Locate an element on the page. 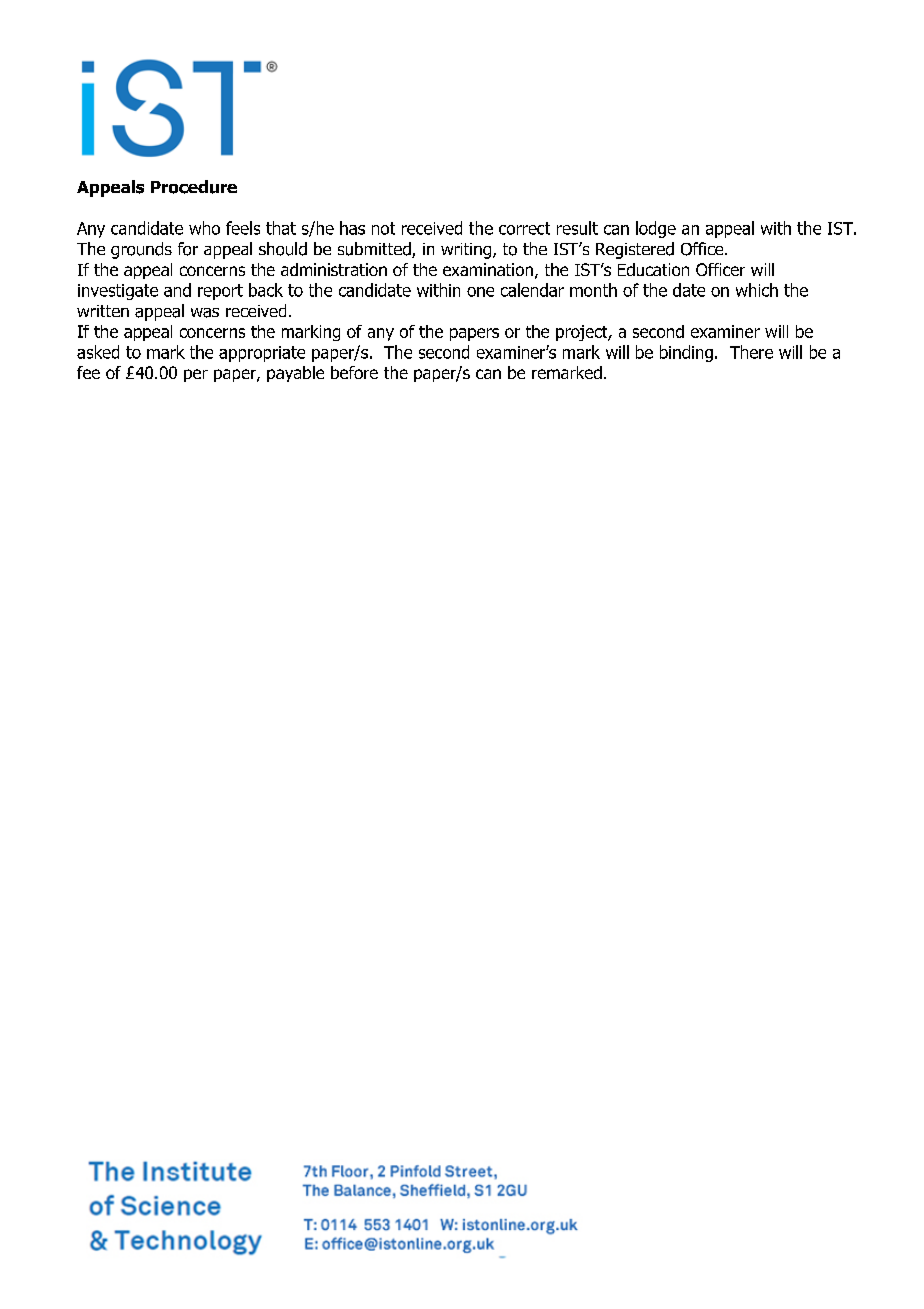 This image has height=1309, width=924. payable is located at coordinates (295, 374).
